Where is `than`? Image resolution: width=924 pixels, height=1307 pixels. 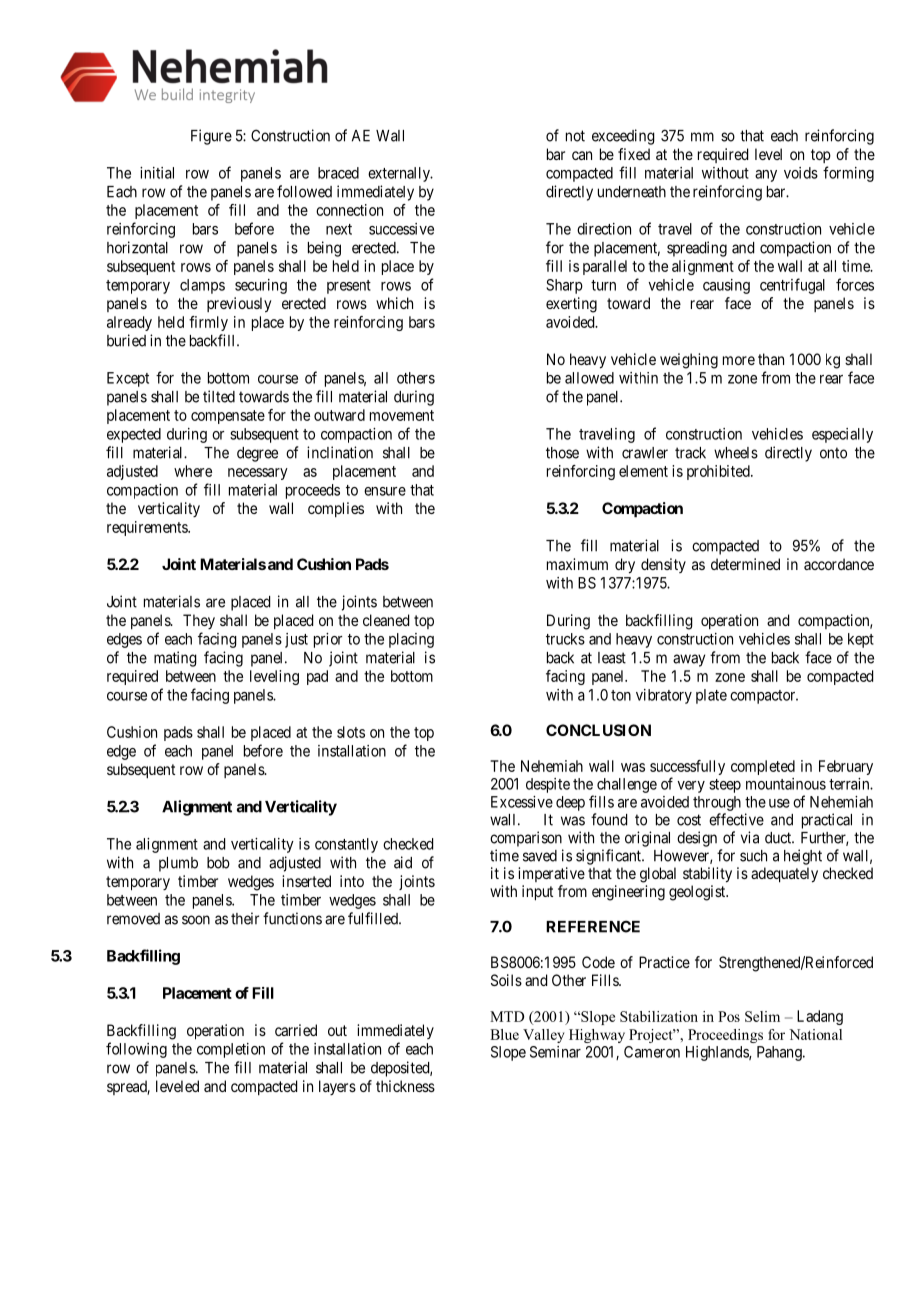 than is located at coordinates (771, 359).
